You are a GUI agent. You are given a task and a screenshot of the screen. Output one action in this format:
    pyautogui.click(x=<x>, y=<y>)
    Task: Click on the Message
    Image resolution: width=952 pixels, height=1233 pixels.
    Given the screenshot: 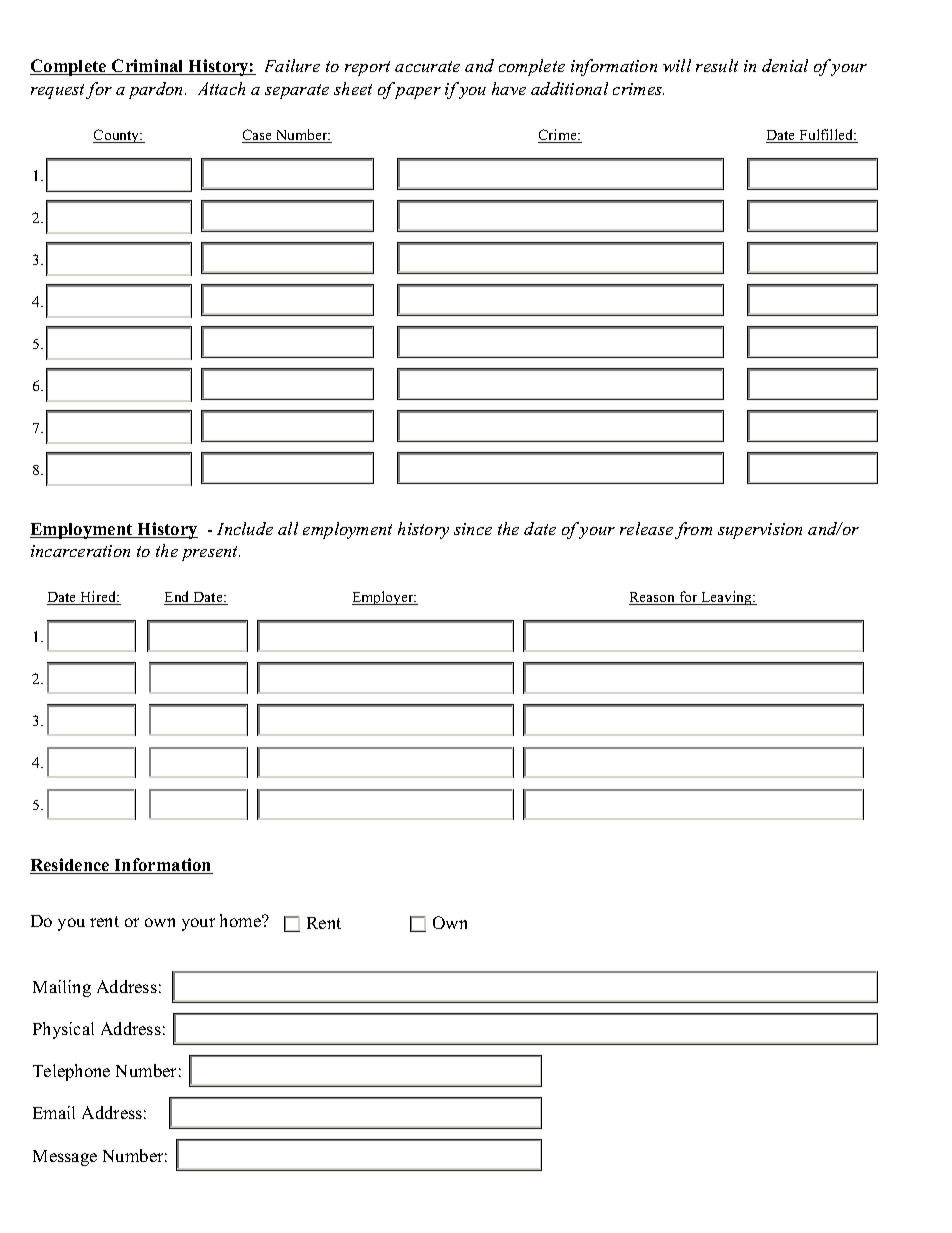 What is the action you would take?
    pyautogui.click(x=65, y=1158)
